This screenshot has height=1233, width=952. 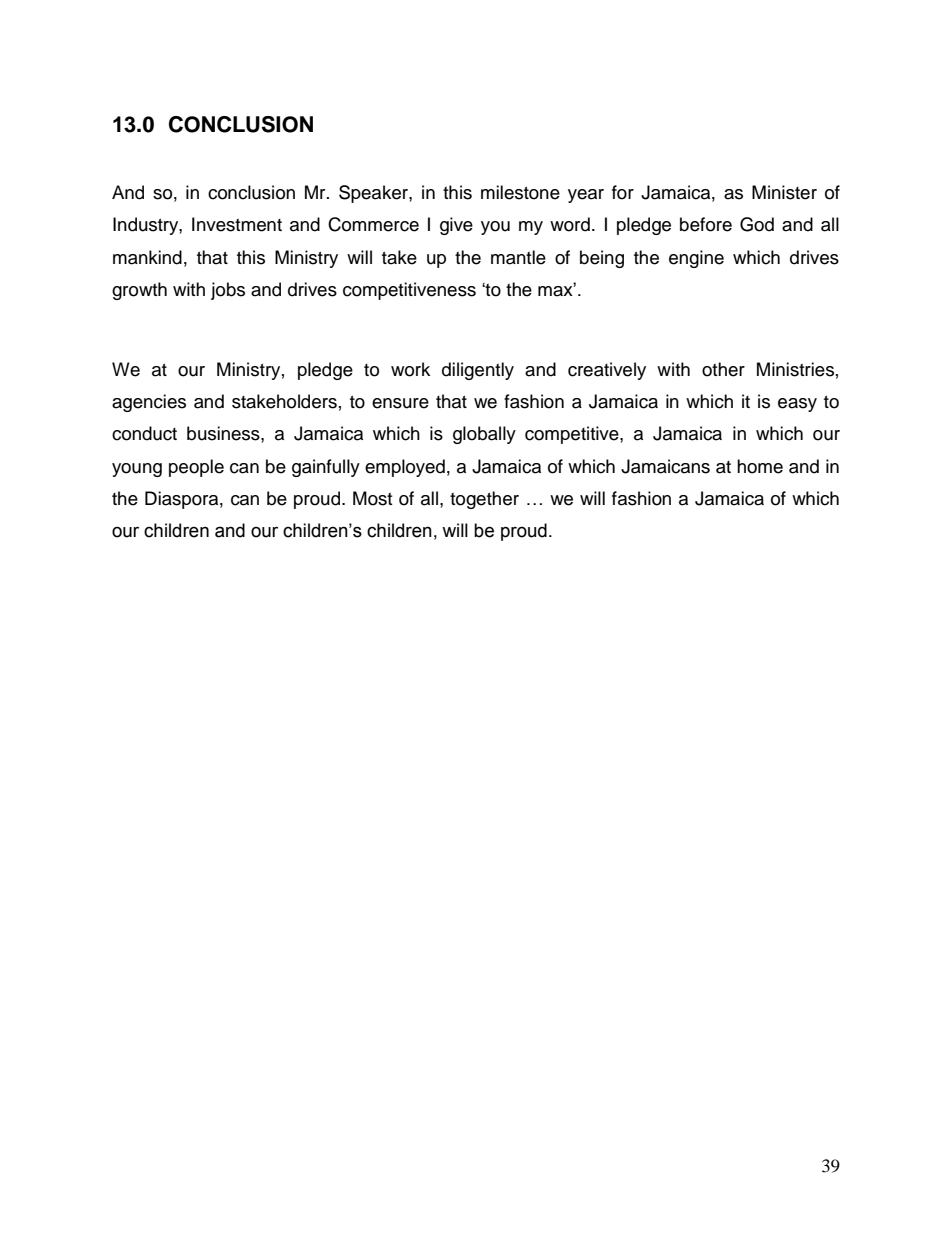 I want to click on Minister, so click(x=784, y=192).
